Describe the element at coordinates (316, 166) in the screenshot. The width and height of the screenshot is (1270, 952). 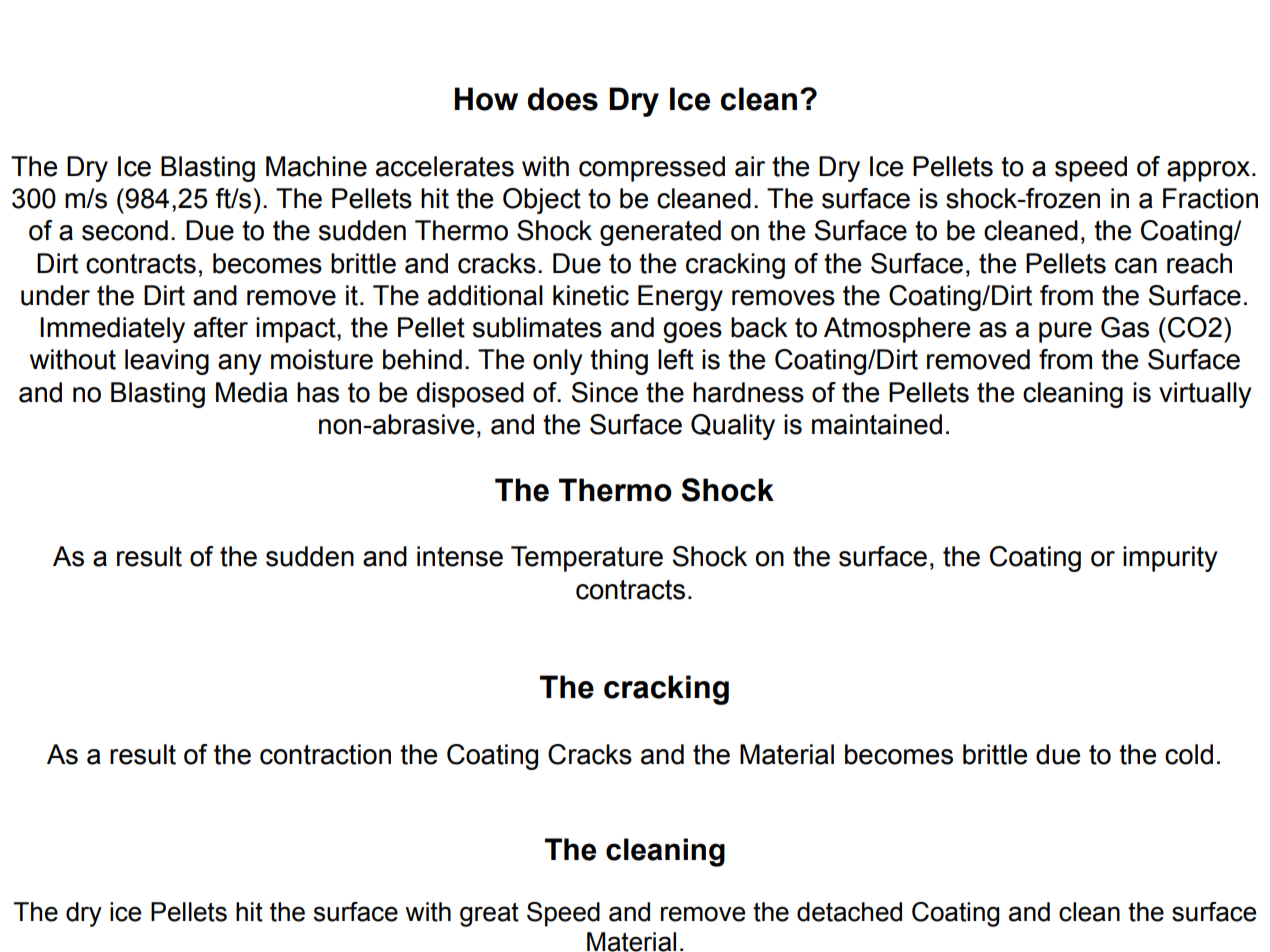
I see `Machine` at that location.
